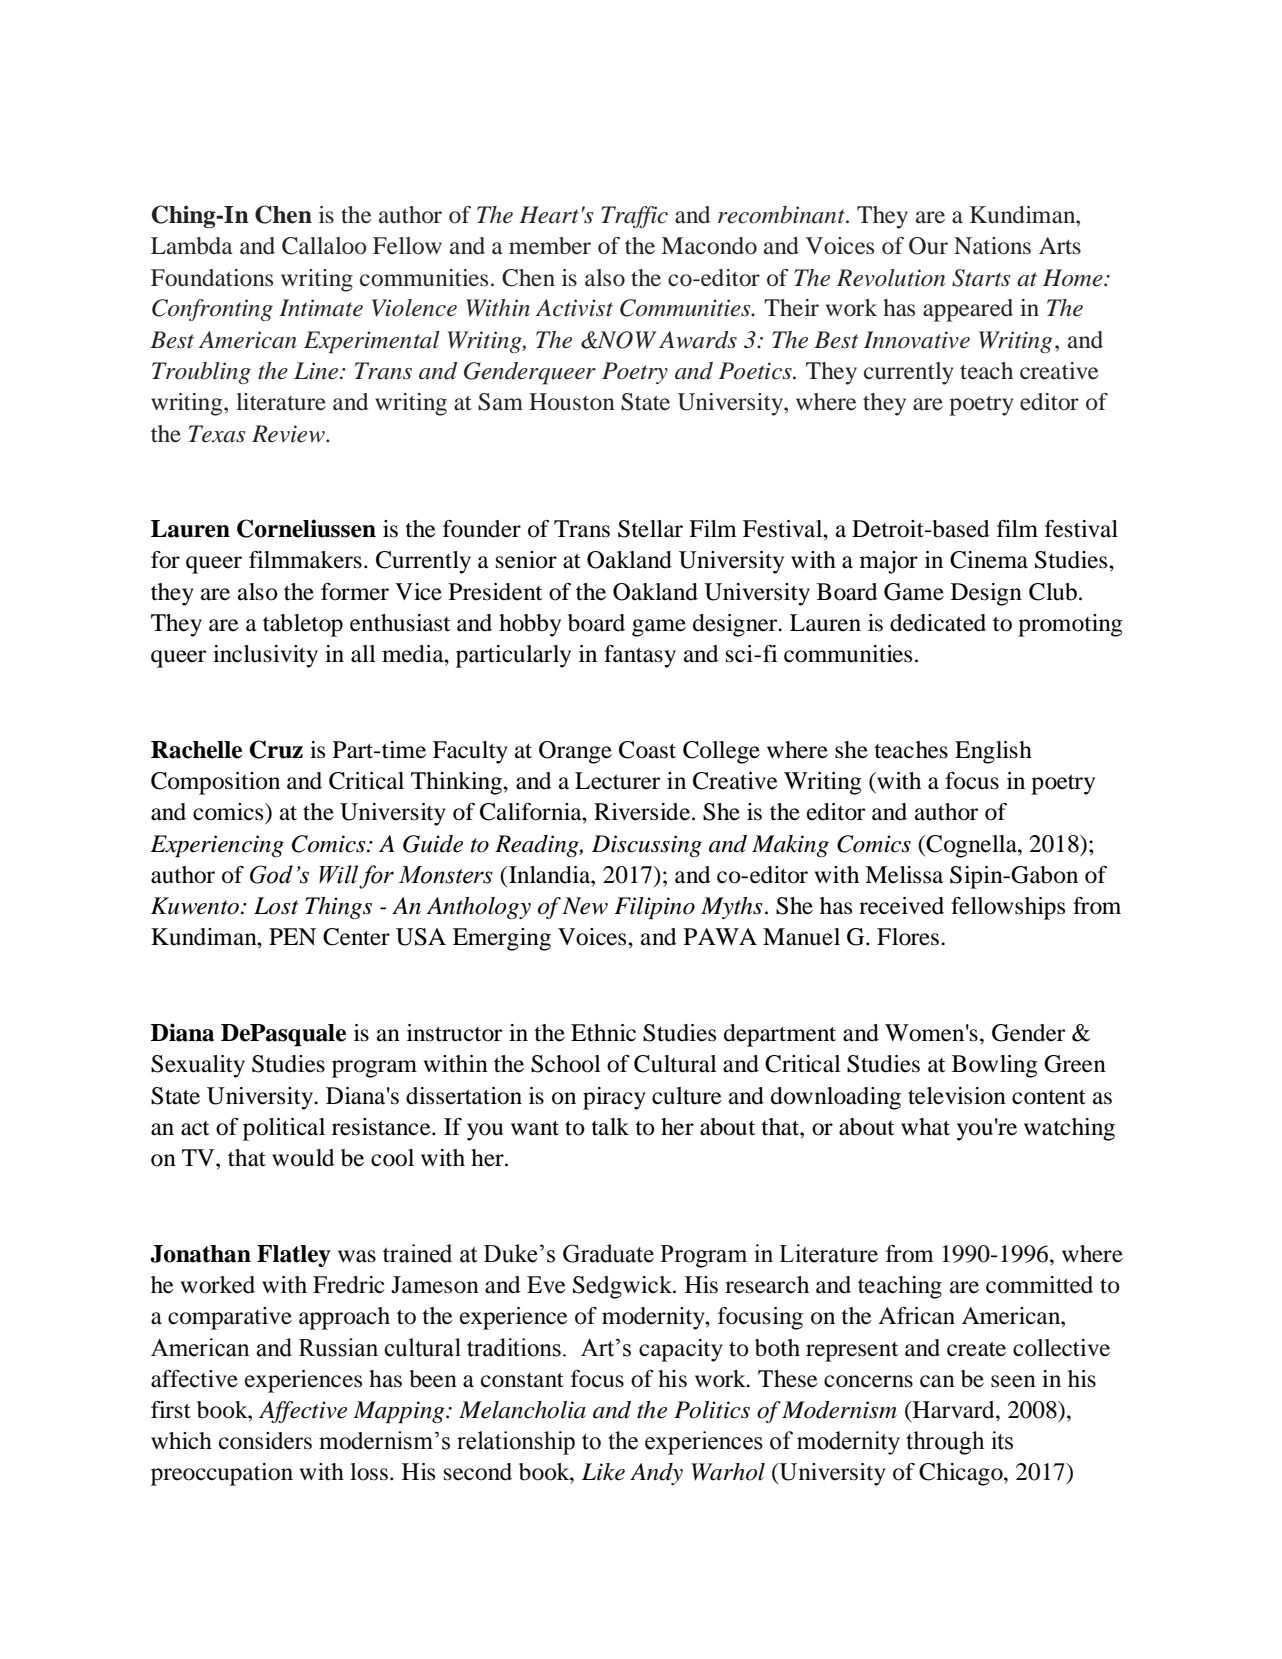 The height and width of the screenshot is (1659, 1282). Describe the element at coordinates (647, 846) in the screenshot. I see `Discussing` at that location.
